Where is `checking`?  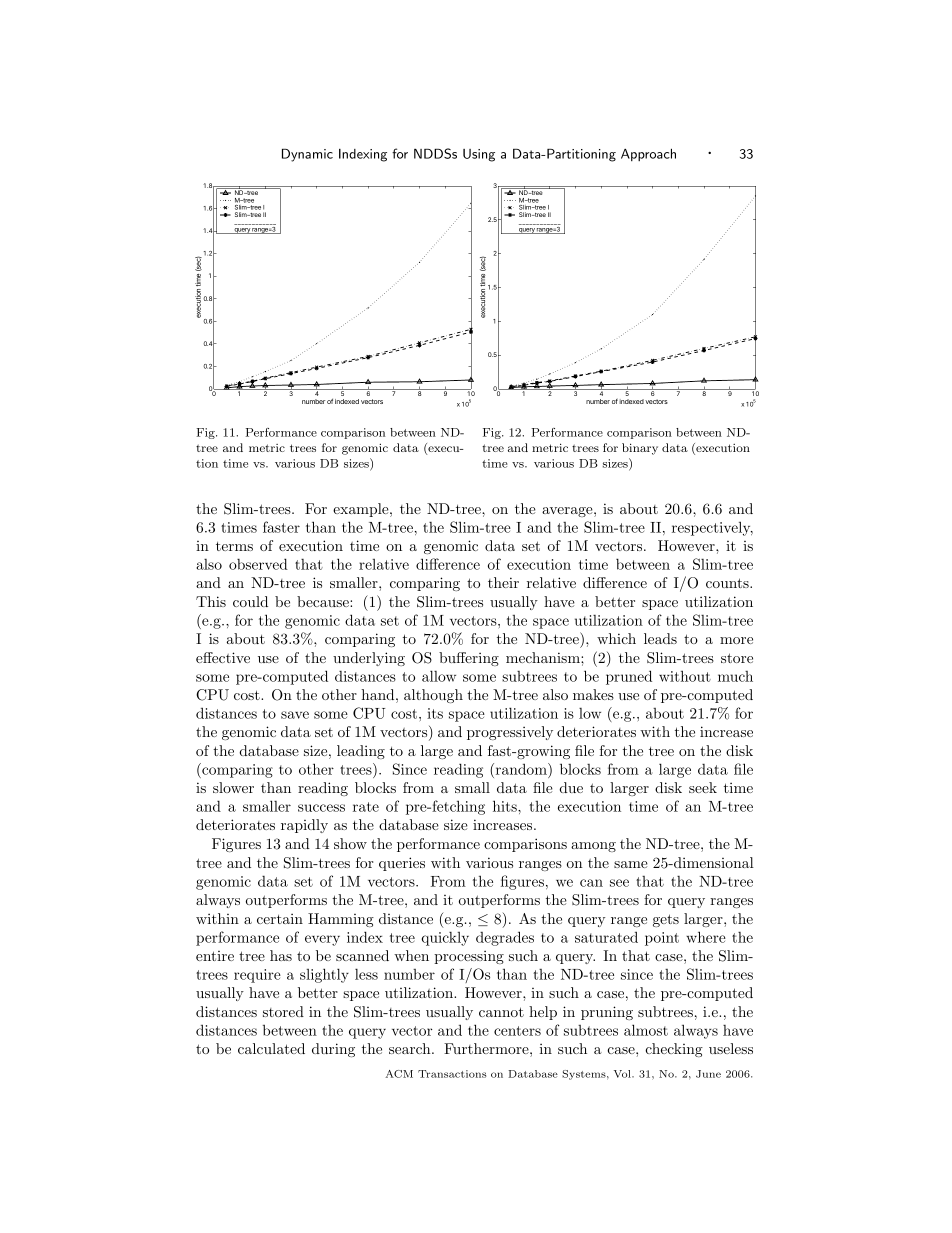
checking is located at coordinates (674, 1050).
